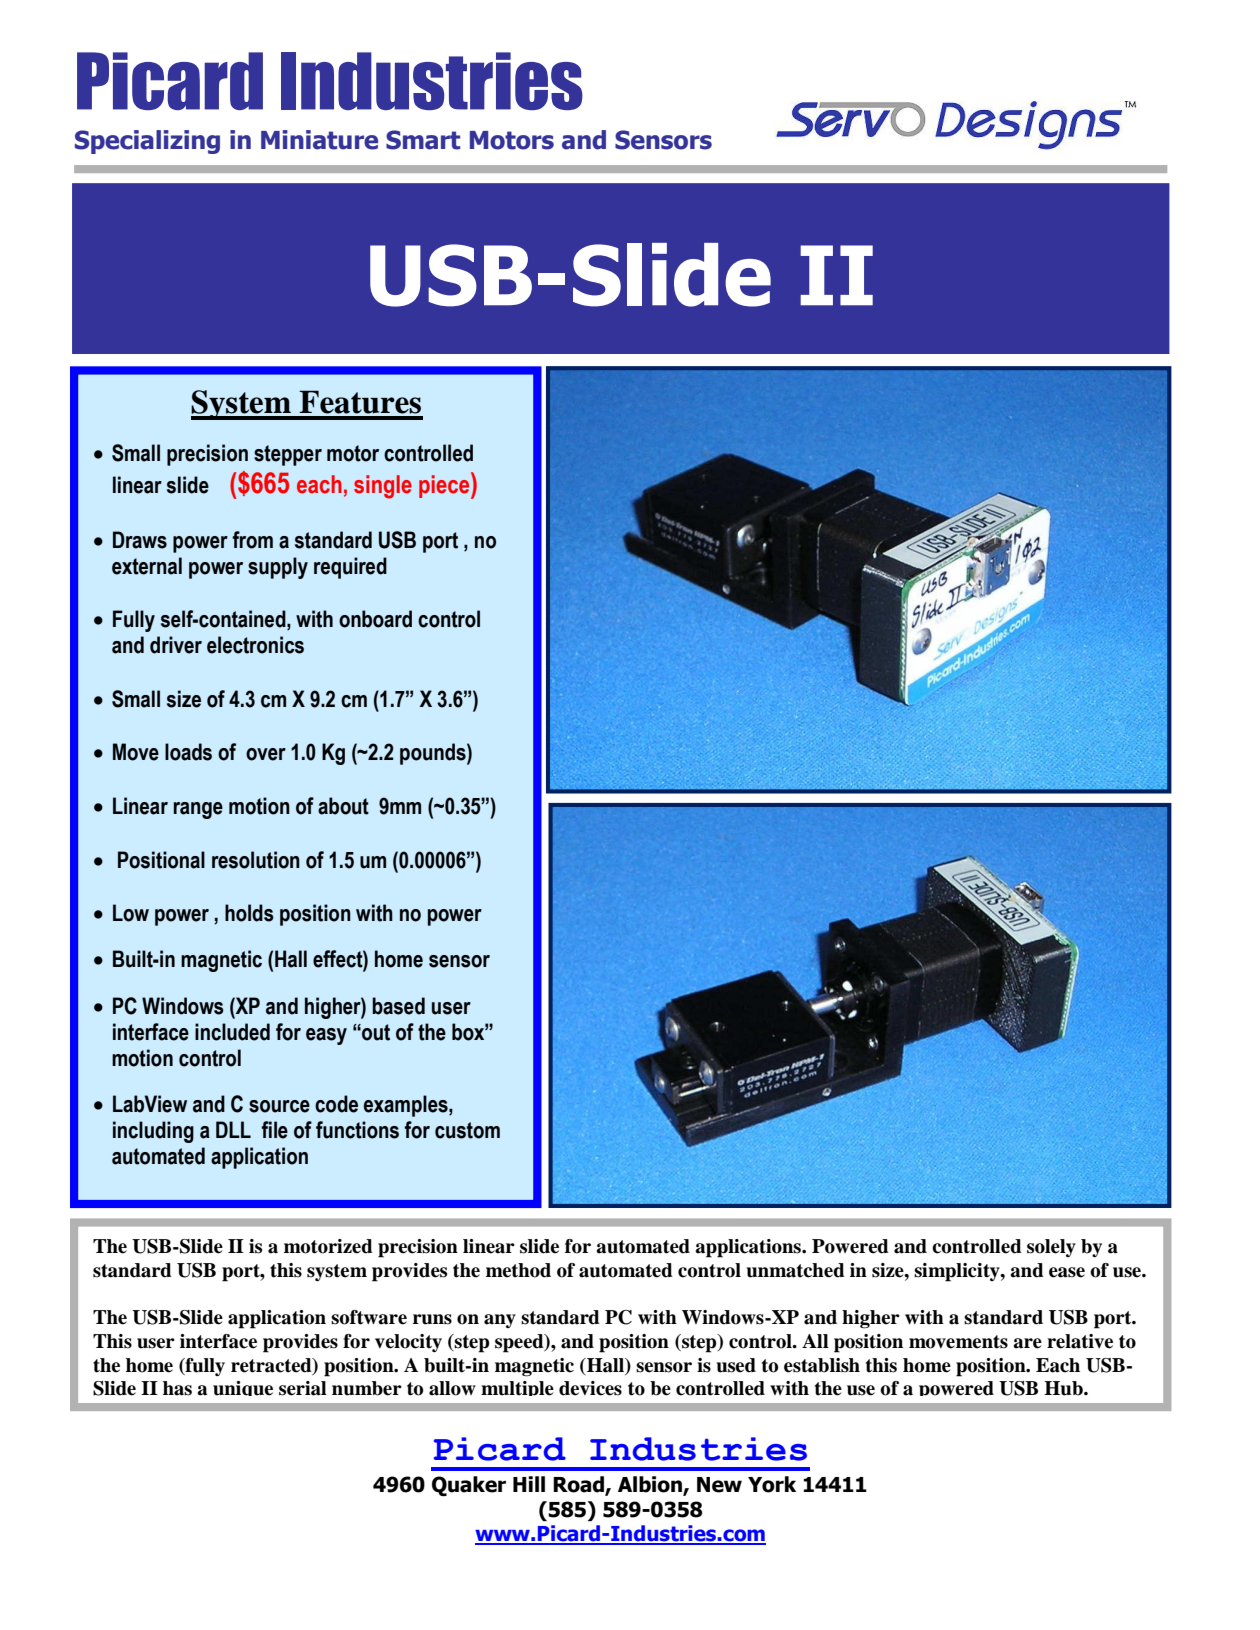 Image resolution: width=1260 pixels, height=1630 pixels. I want to click on ease, so click(1067, 1272).
